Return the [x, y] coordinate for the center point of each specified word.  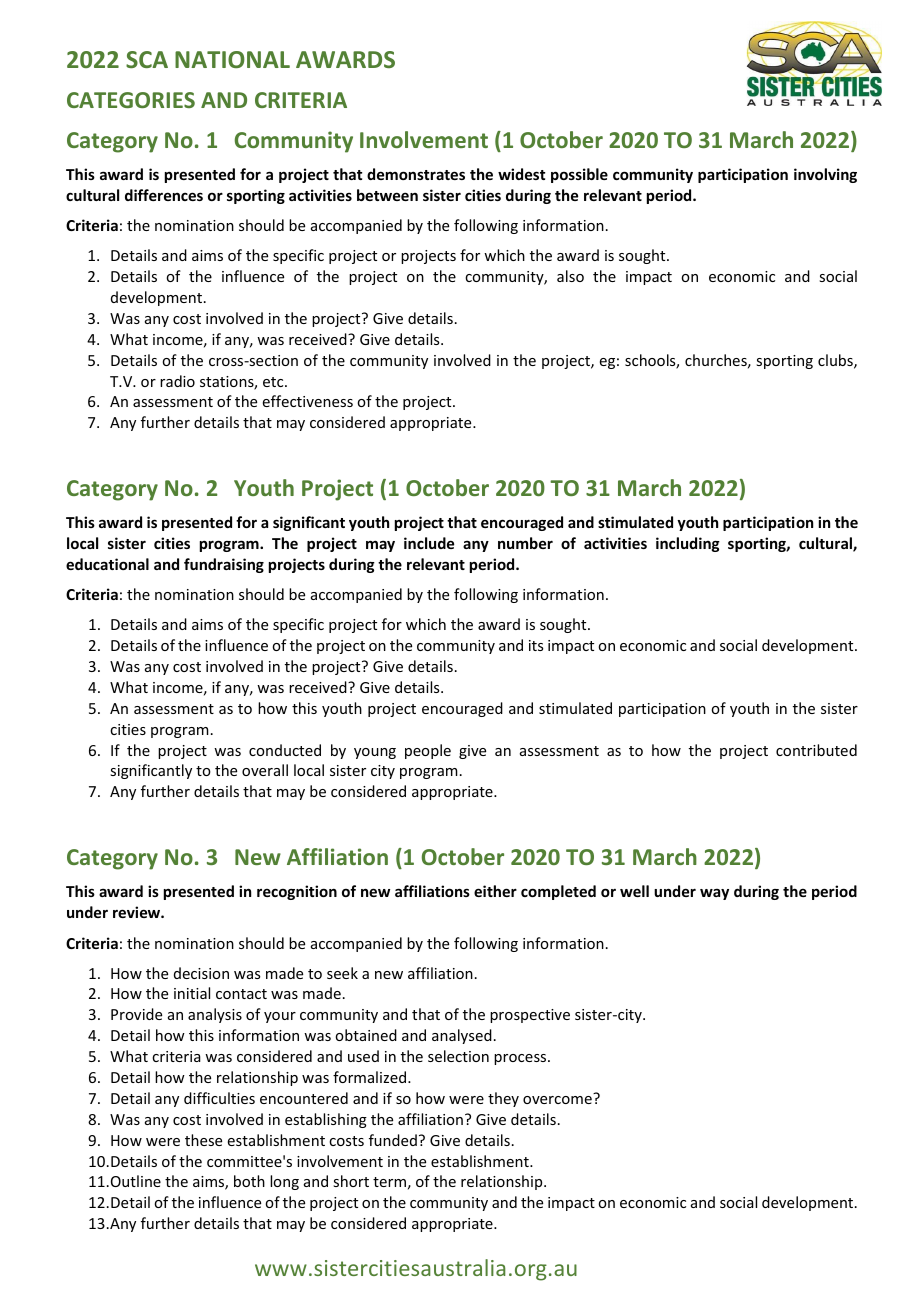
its [536, 645]
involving [825, 175]
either [495, 891]
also [570, 276]
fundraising [224, 565]
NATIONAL [232, 59]
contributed [816, 750]
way [714, 894]
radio [177, 381]
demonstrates [416, 174]
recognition [297, 892]
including [688, 544]
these [203, 1140]
